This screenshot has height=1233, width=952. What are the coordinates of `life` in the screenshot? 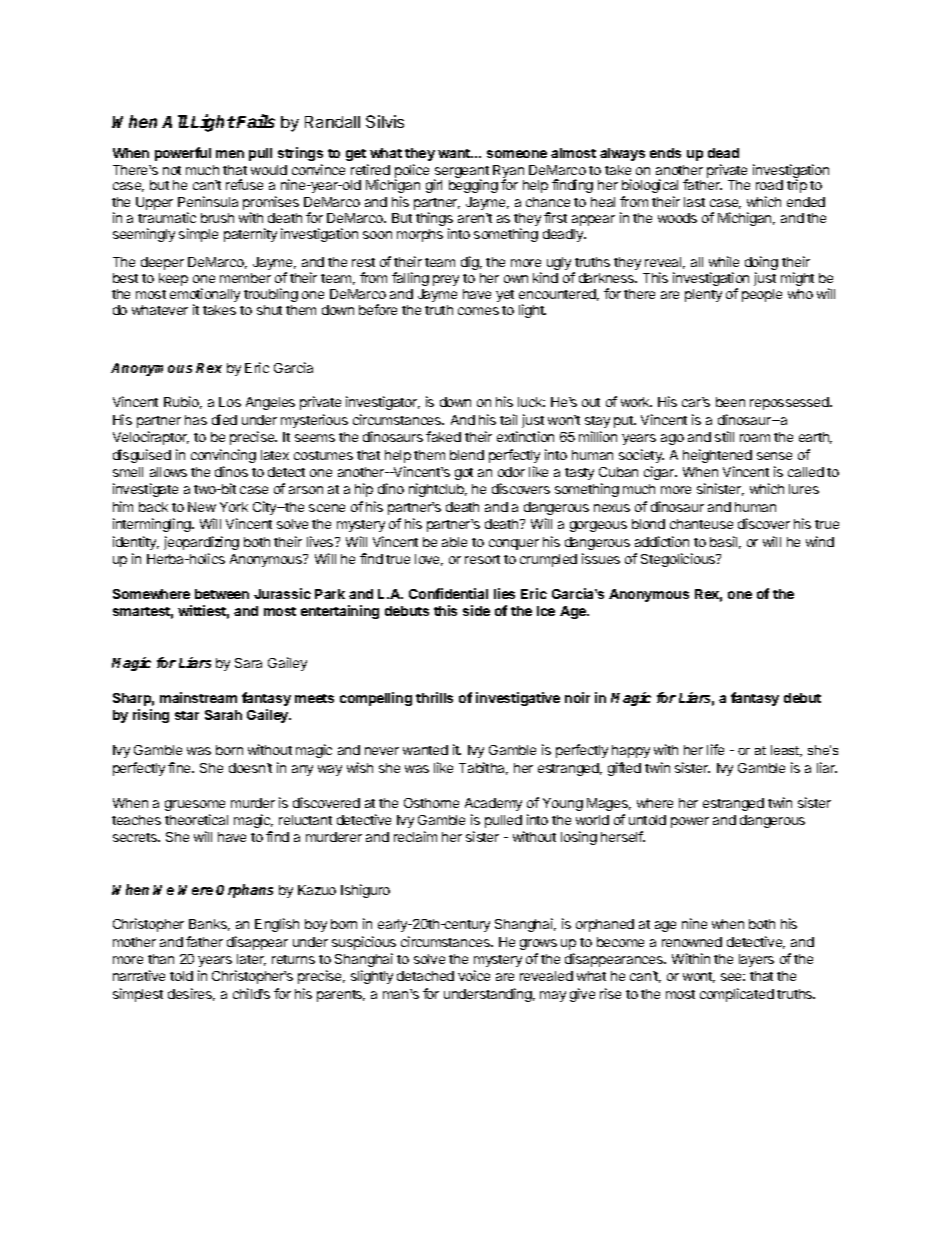 It's located at (715, 749).
